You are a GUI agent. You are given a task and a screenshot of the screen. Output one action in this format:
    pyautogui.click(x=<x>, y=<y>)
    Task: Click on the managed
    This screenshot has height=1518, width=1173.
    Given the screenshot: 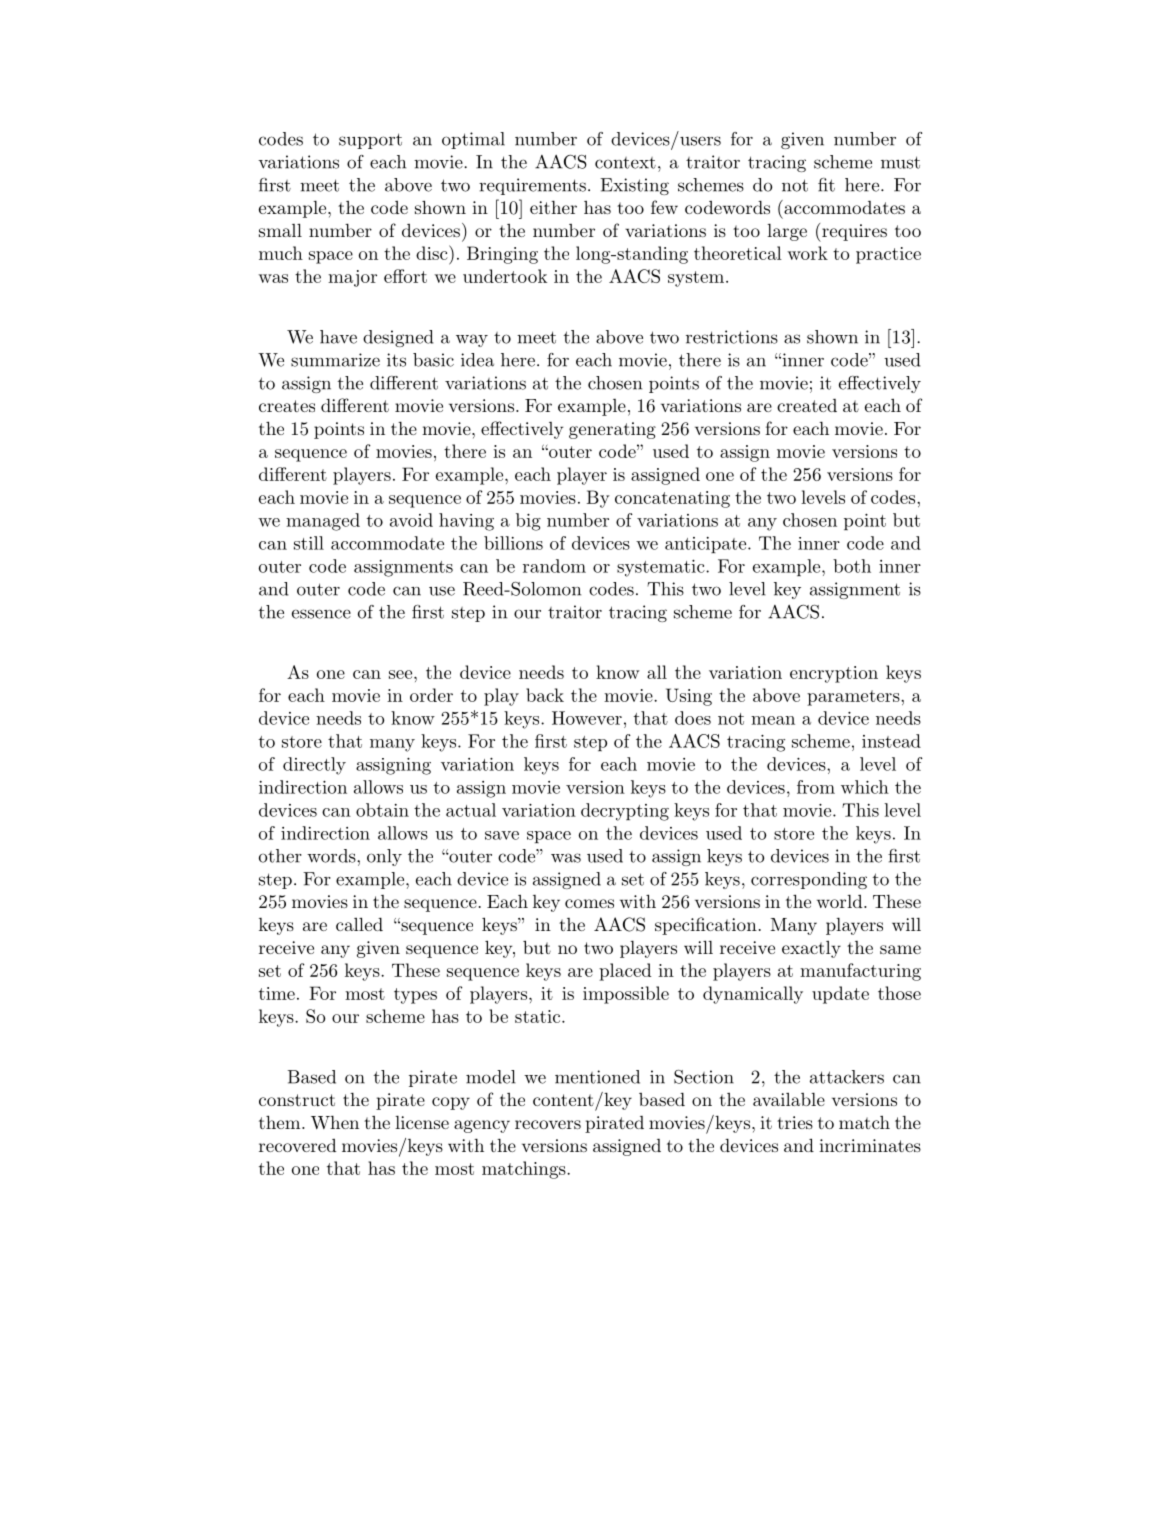 What is the action you would take?
    pyautogui.click(x=323, y=522)
